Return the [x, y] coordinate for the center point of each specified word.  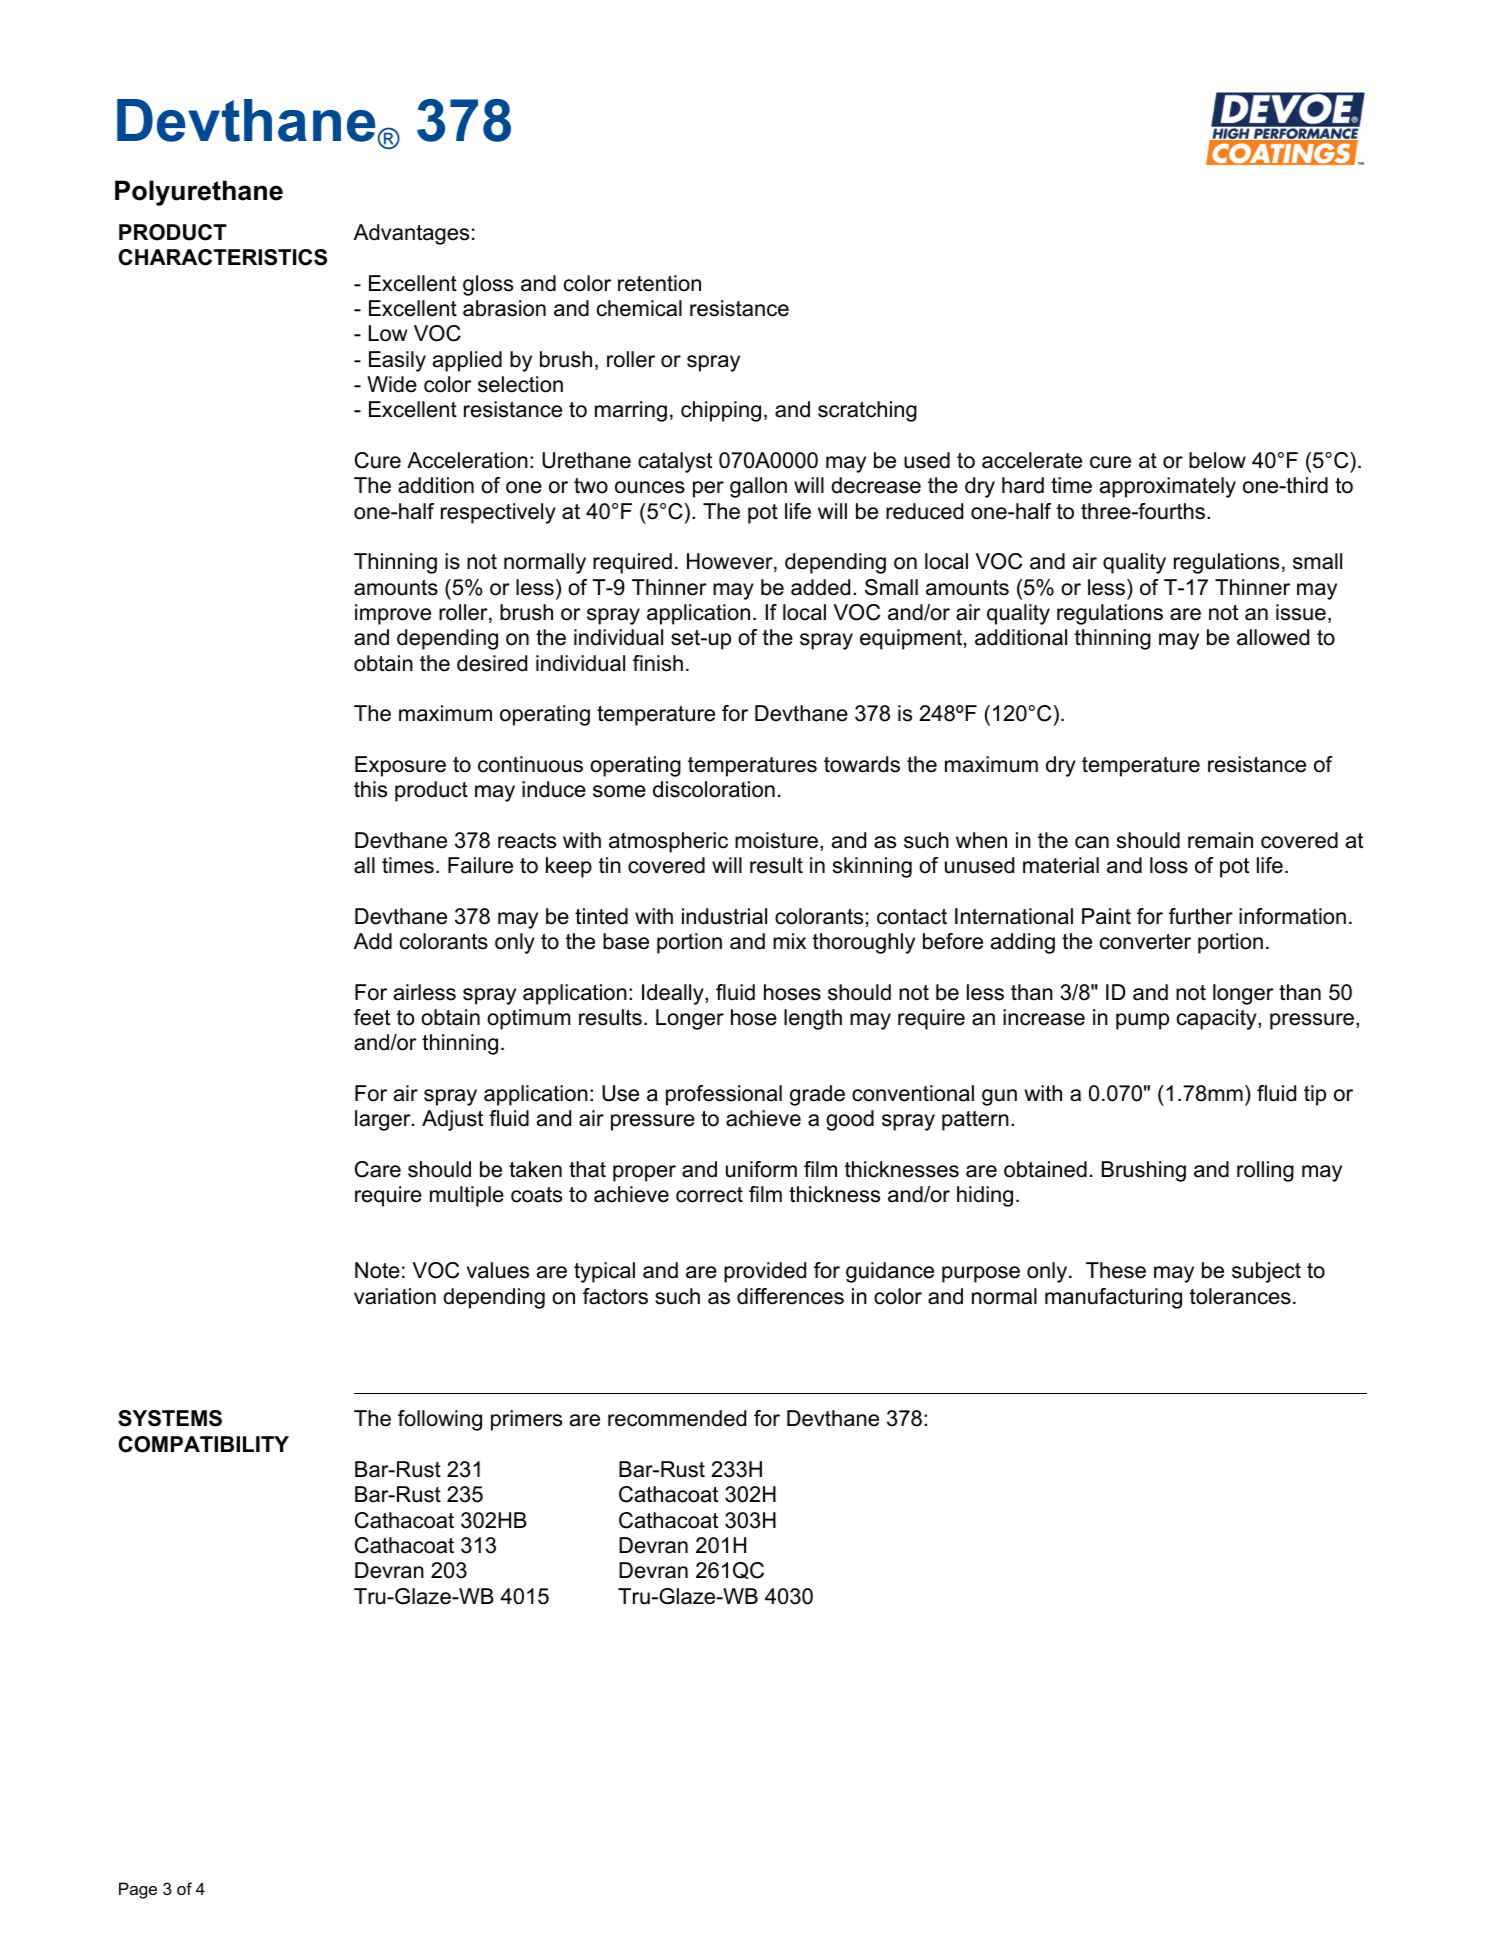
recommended [677, 1418]
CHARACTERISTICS [223, 257]
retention [659, 283]
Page [138, 1890]
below [1217, 460]
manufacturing [1113, 1298]
